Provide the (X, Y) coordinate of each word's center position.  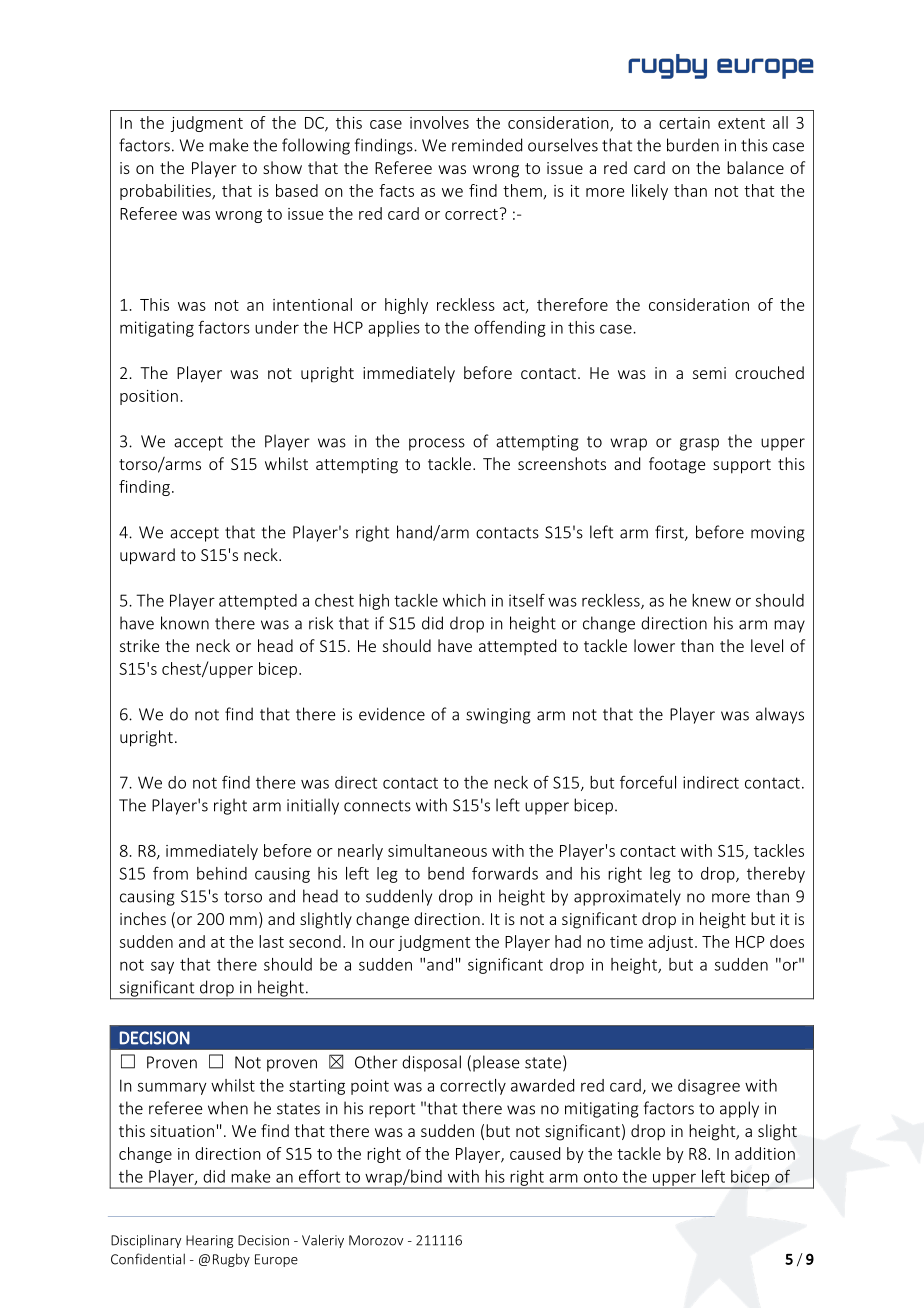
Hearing (209, 1241)
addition (765, 1153)
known (185, 623)
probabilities (166, 192)
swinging (498, 716)
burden (693, 145)
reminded (487, 145)
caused (535, 1153)
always (780, 715)
